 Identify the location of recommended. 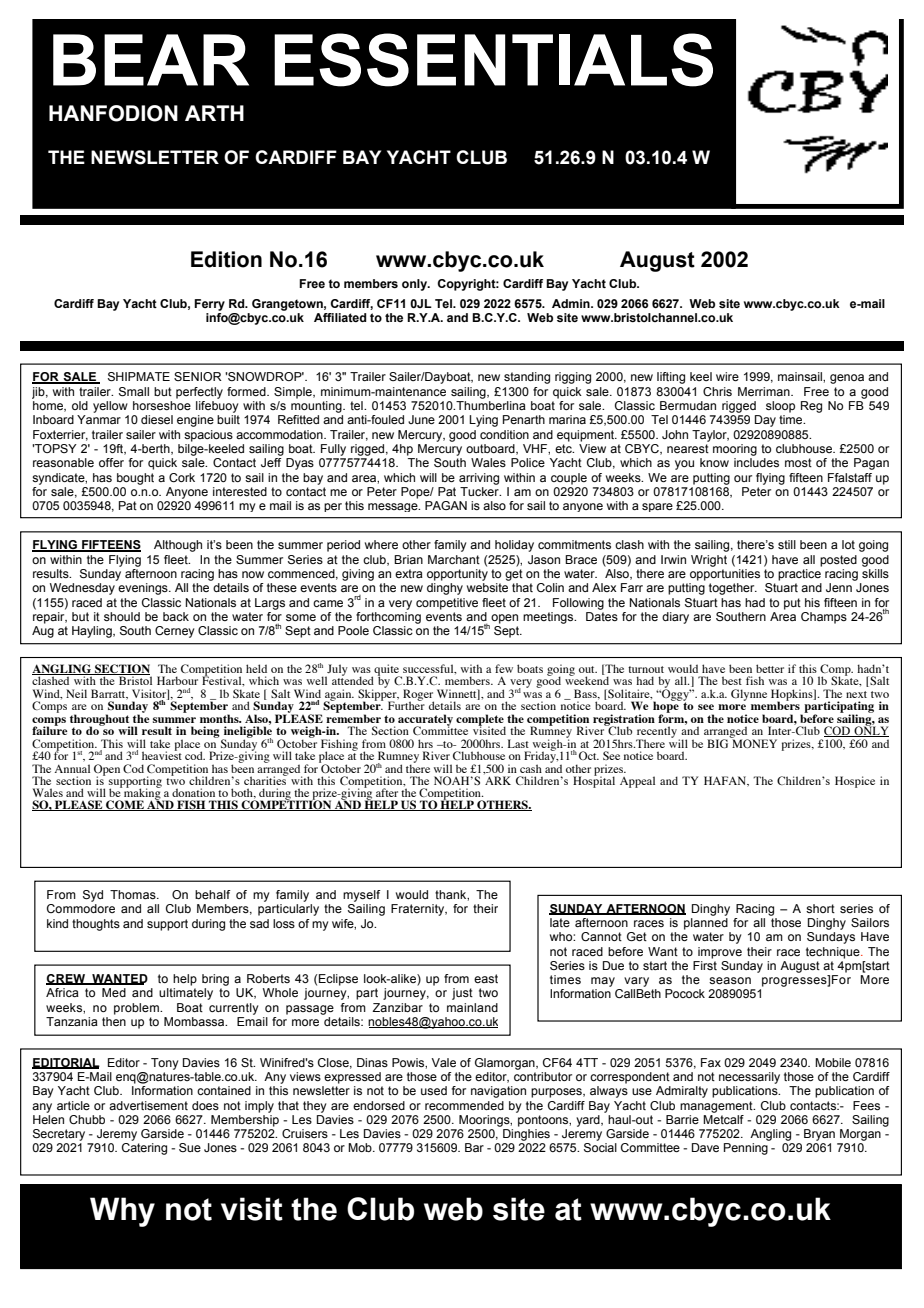
(464, 1105).
